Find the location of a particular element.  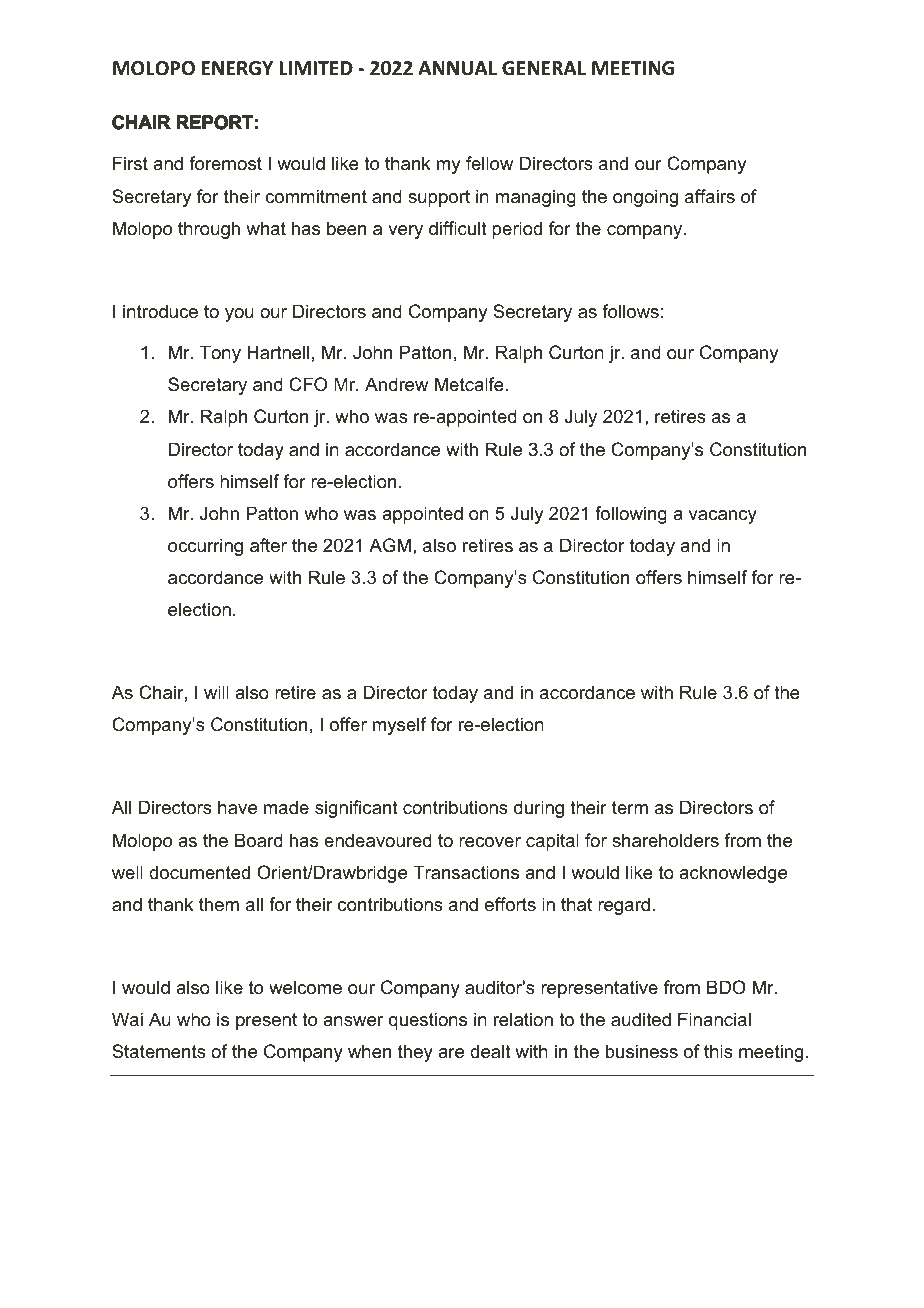

myself is located at coordinates (399, 726).
